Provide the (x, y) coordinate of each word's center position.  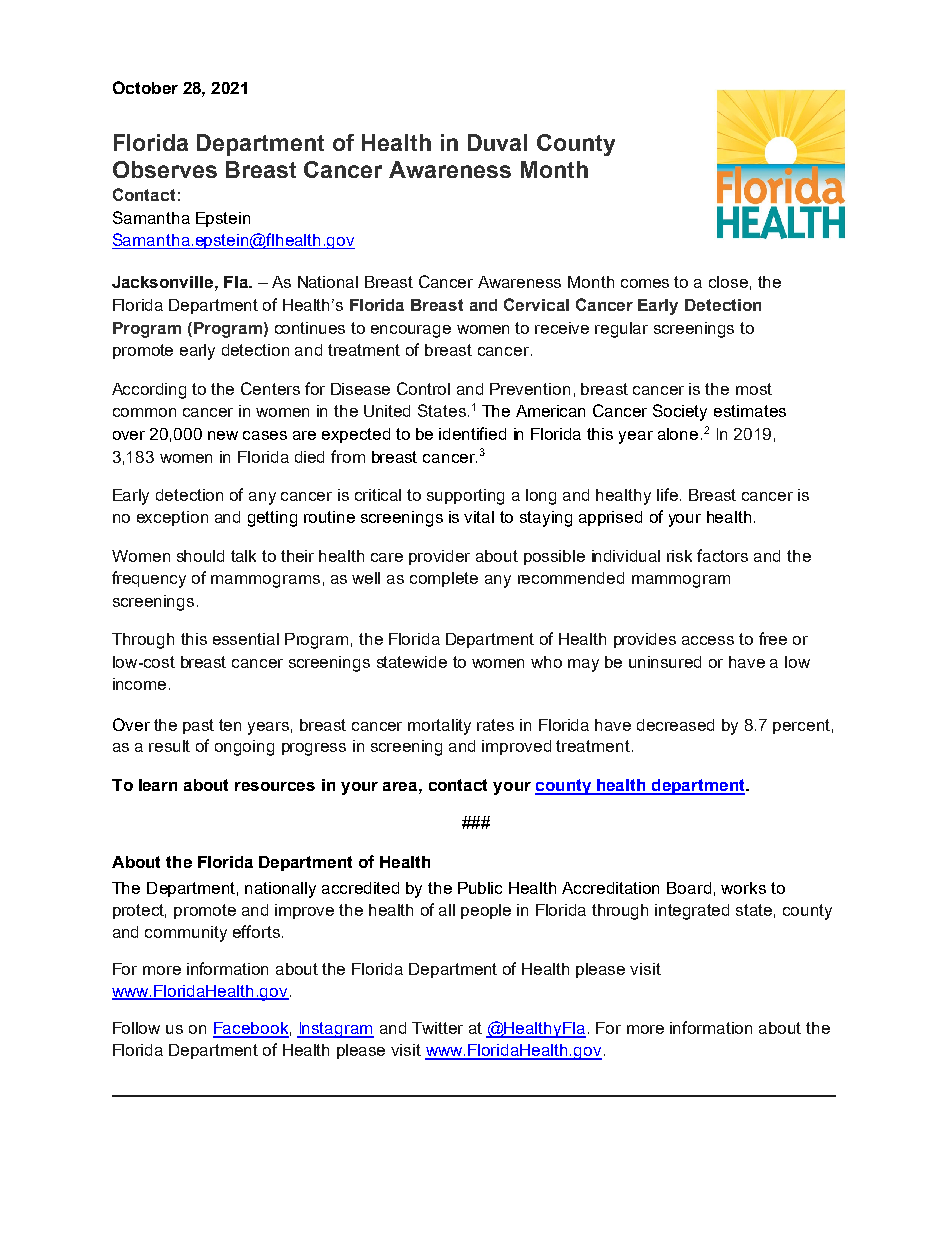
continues (310, 328)
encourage (411, 331)
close (728, 282)
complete (444, 579)
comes (645, 283)
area (401, 786)
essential (246, 639)
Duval (497, 142)
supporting (465, 497)
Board (689, 888)
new (223, 435)
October (145, 87)
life (667, 494)
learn (158, 785)
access (708, 640)
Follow (136, 1028)
